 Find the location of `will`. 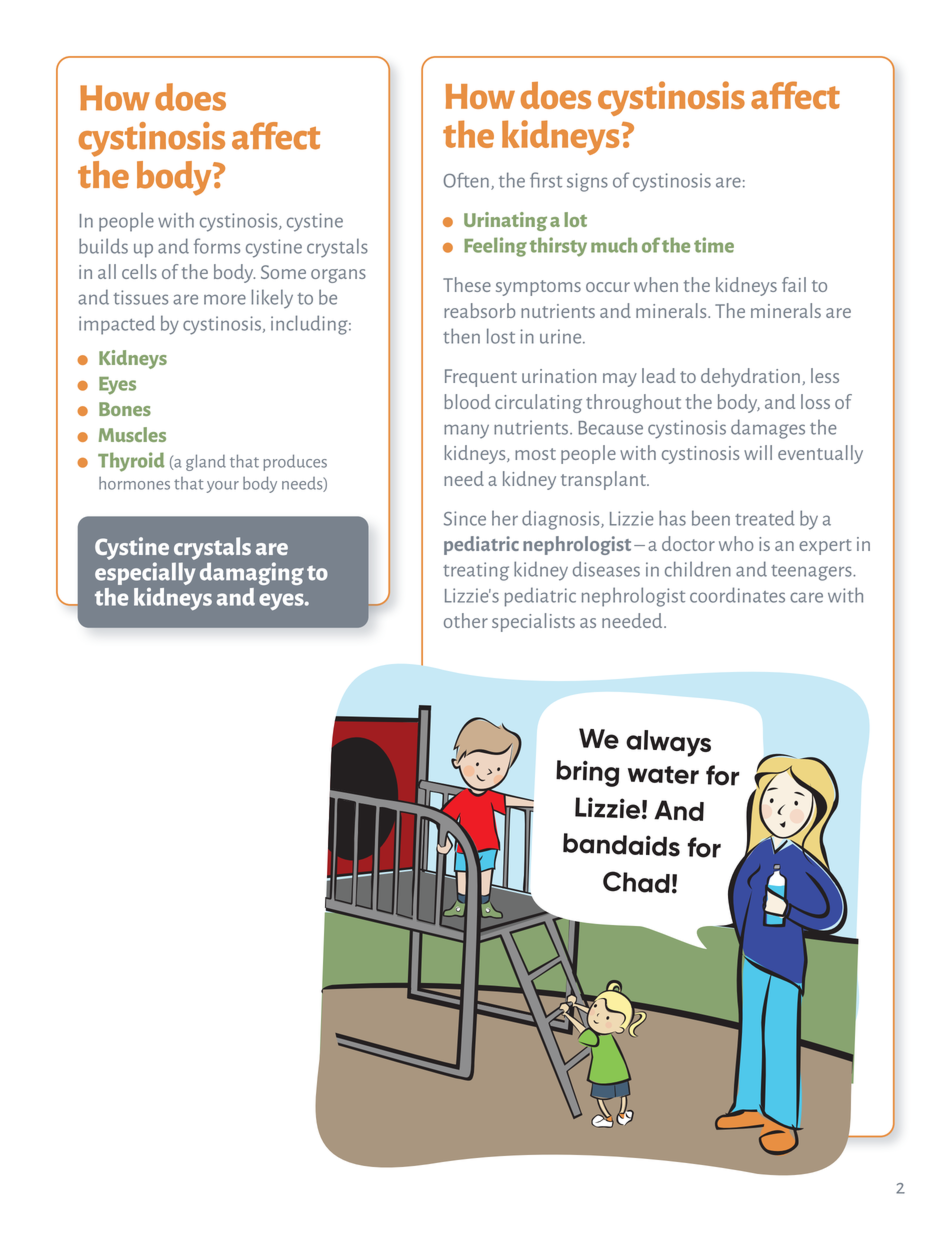

will is located at coordinates (758, 452).
